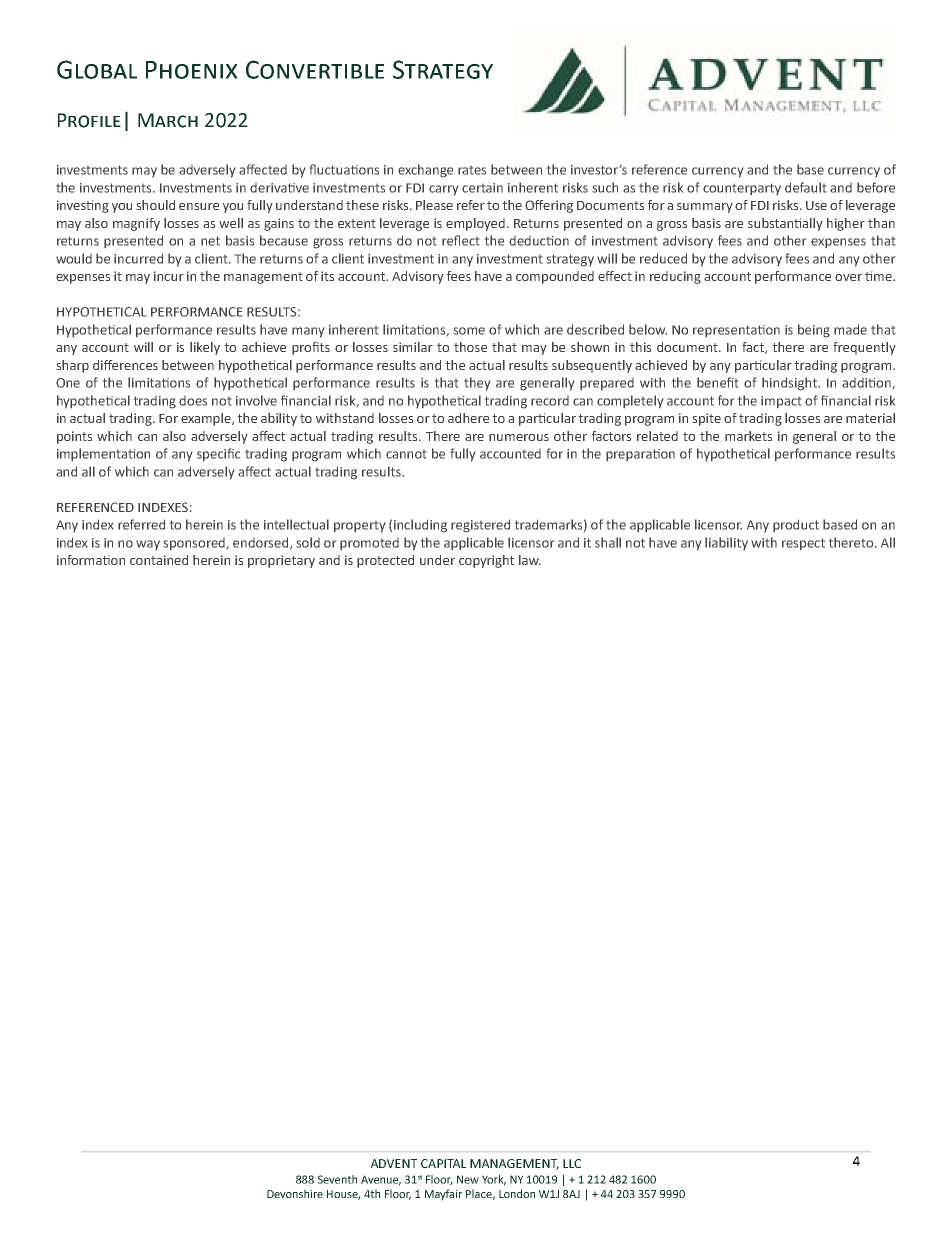  Describe the element at coordinates (159, 560) in the screenshot. I see `contained` at that location.
